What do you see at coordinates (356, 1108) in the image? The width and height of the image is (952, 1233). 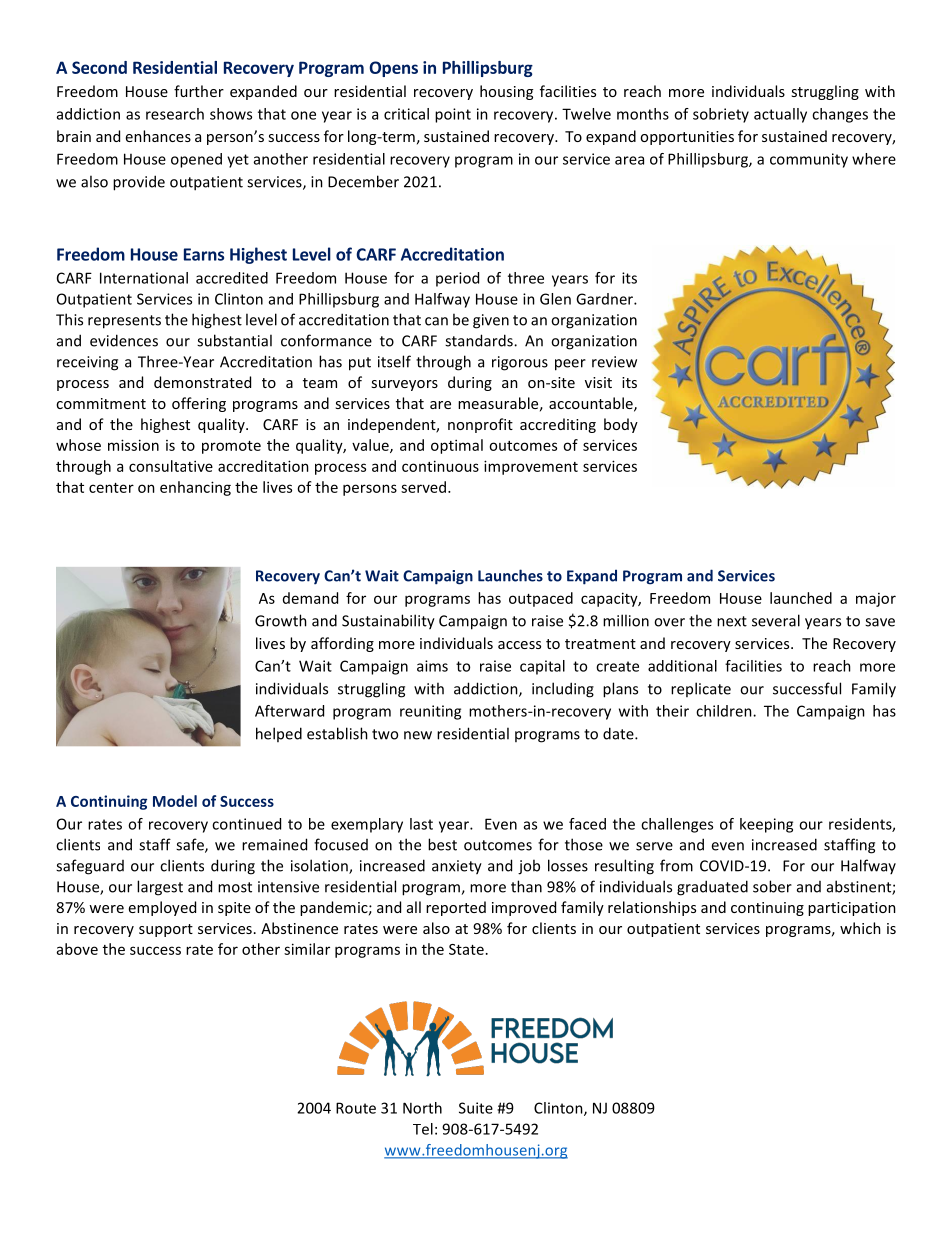 I see `Route` at bounding box center [356, 1108].
